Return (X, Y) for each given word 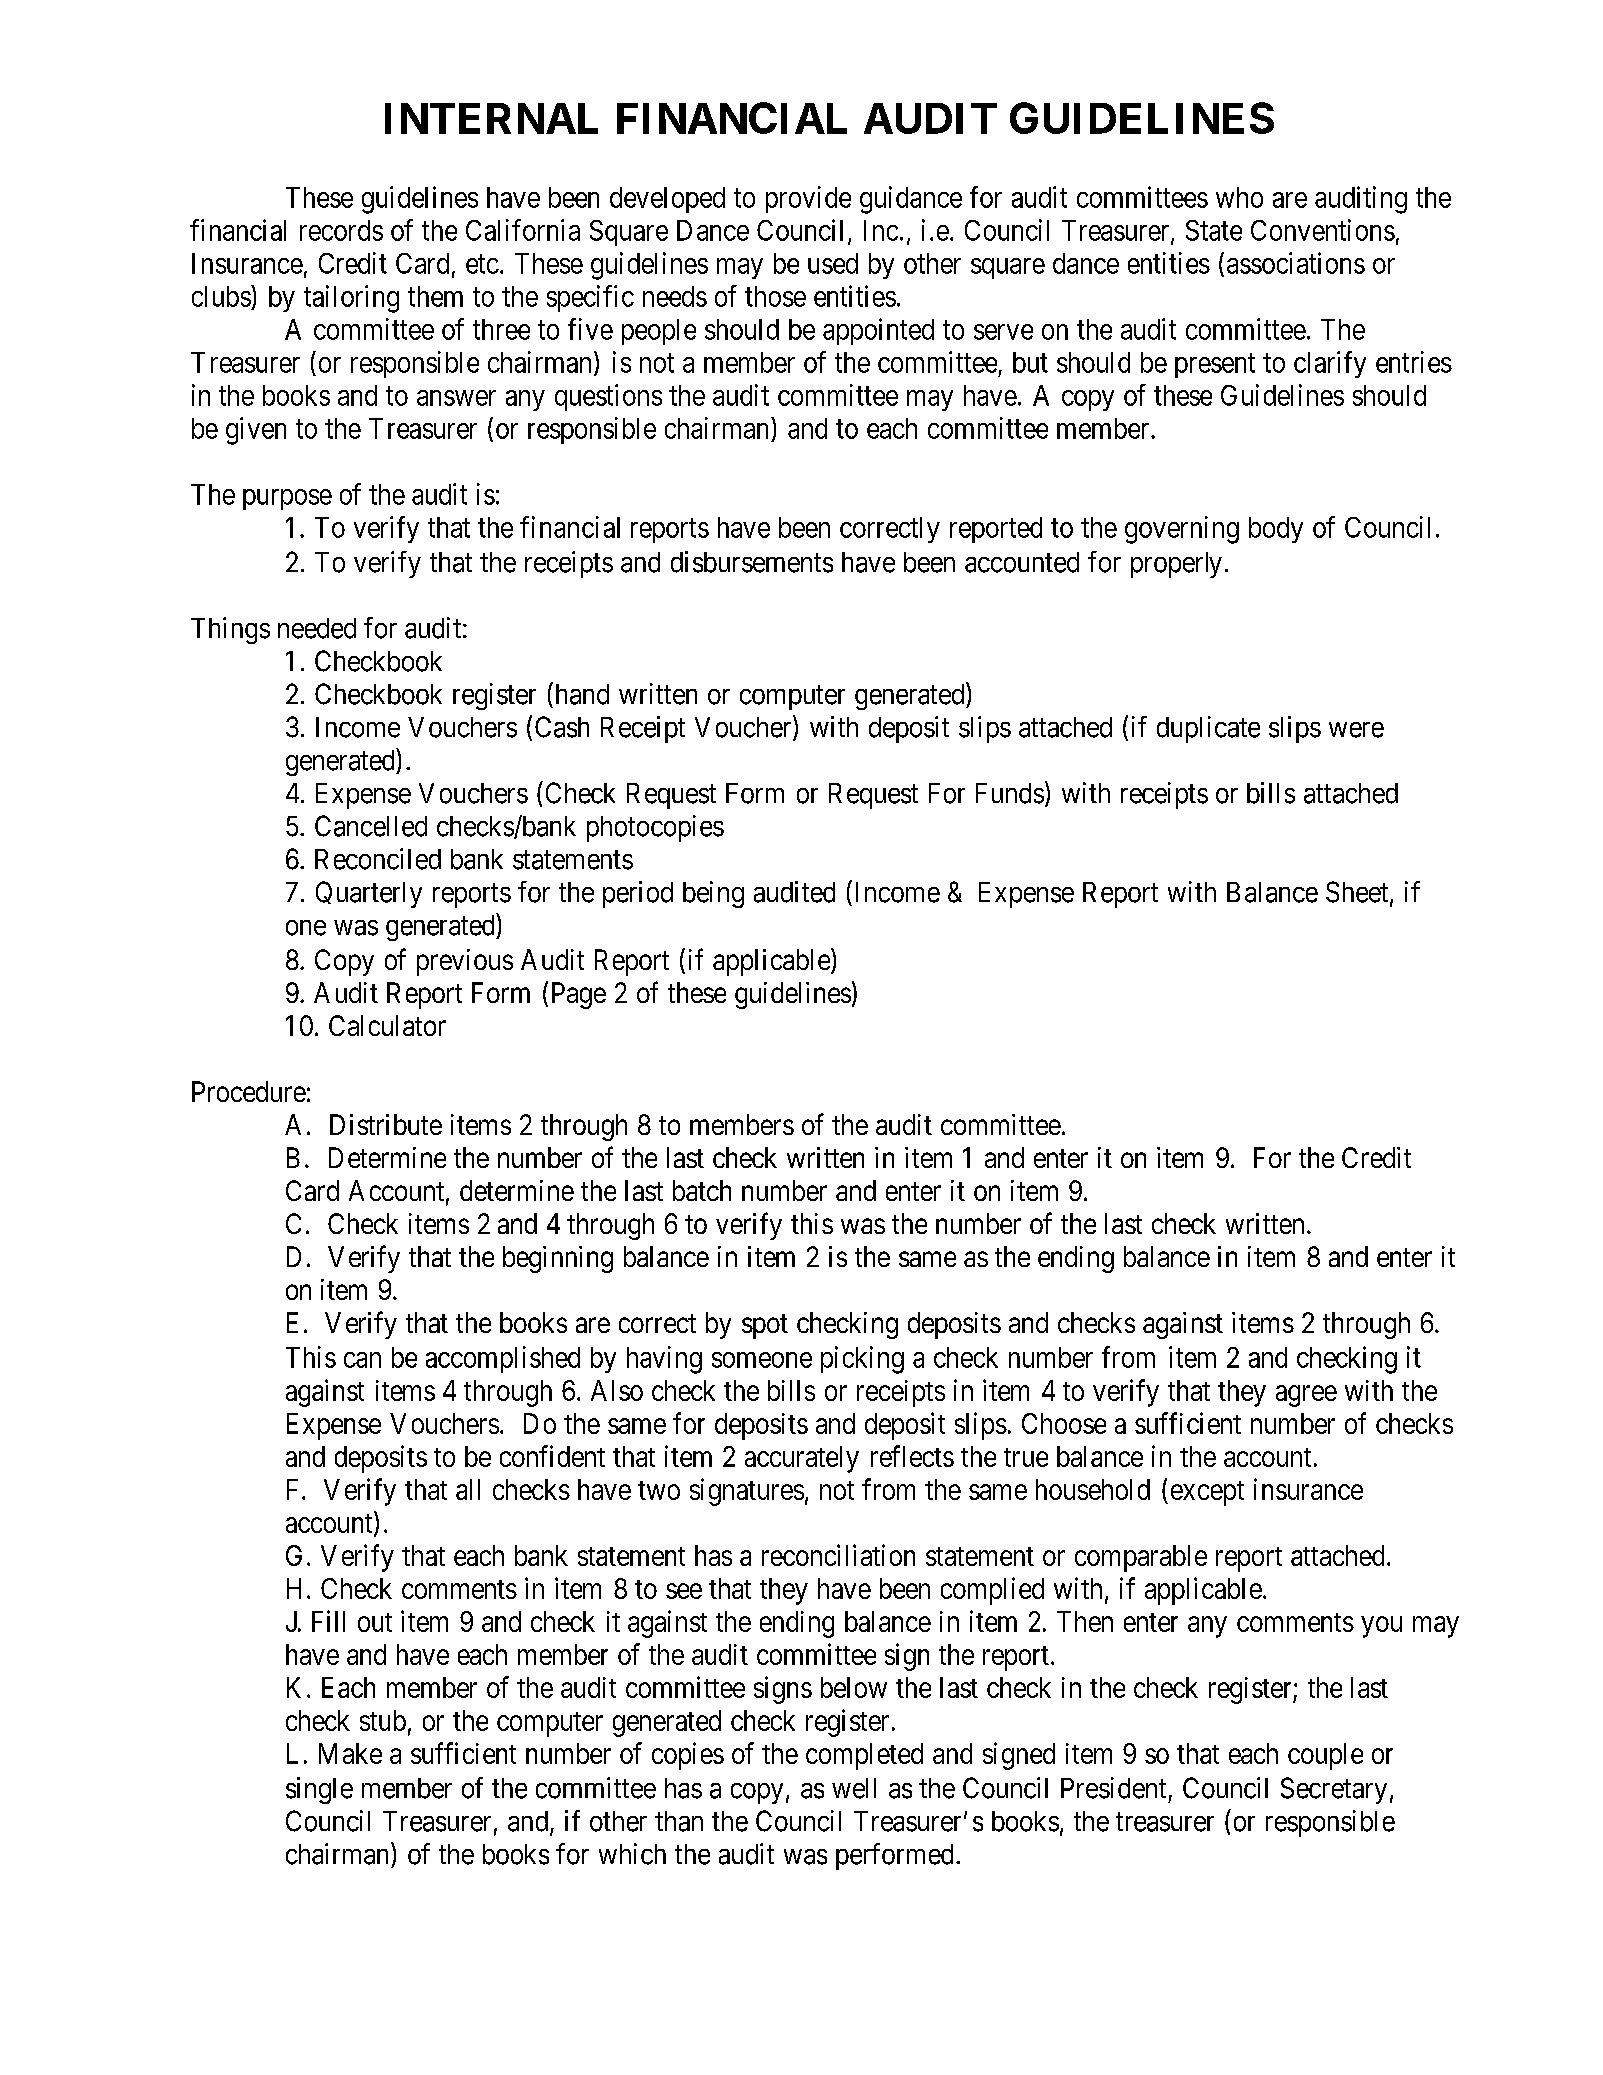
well (854, 1788)
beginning (558, 1259)
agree (1306, 1396)
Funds (1010, 793)
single (319, 1790)
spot (765, 1326)
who (1239, 197)
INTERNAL (491, 118)
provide (808, 199)
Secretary (1334, 1790)
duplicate (1208, 729)
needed (317, 628)
